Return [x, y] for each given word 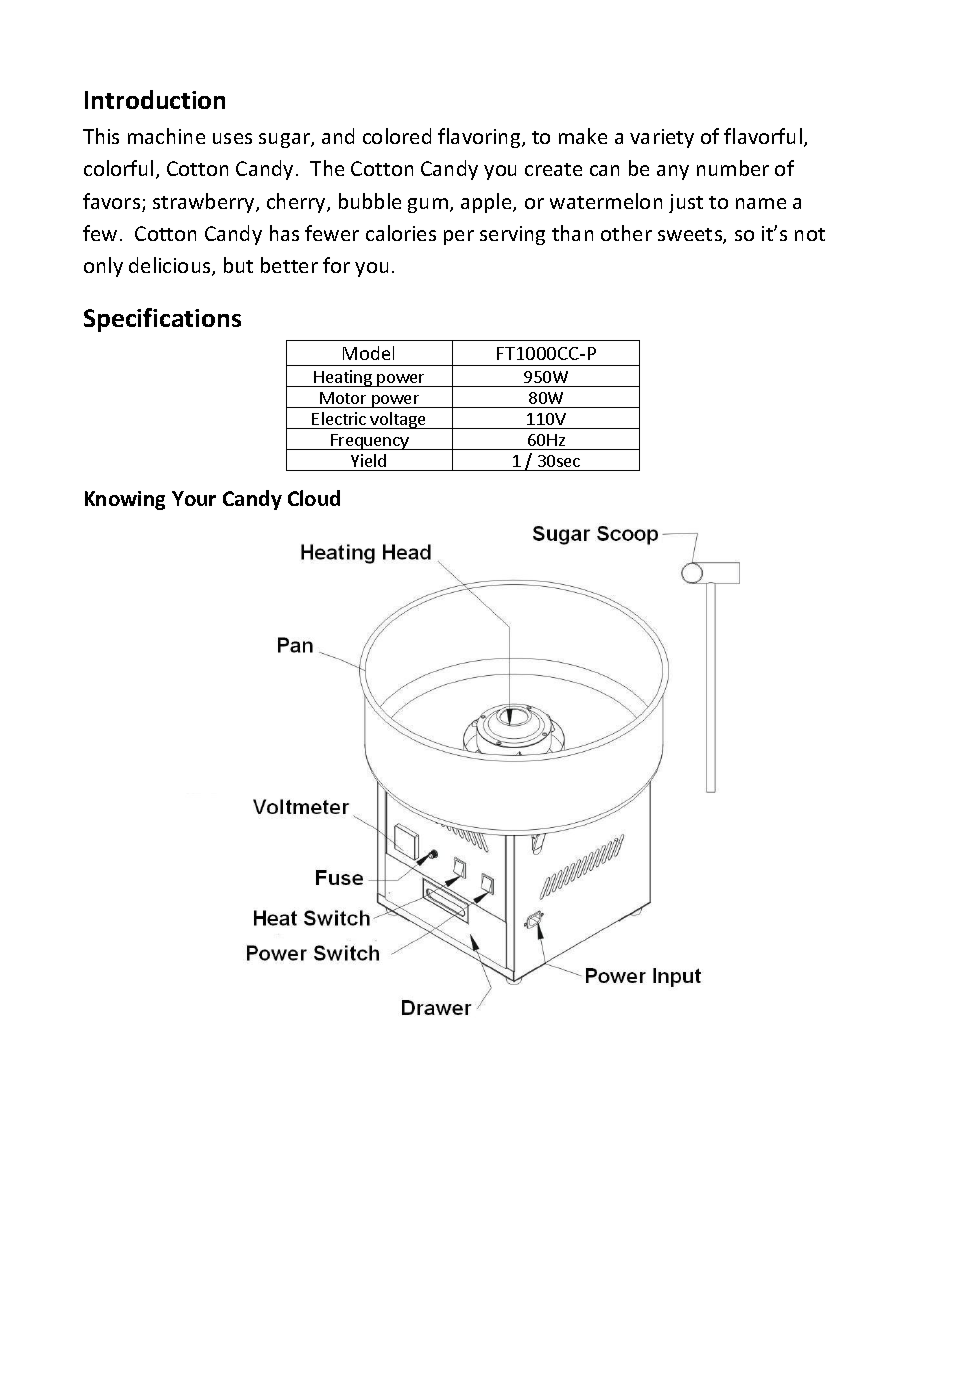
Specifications [162, 320]
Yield [368, 460]
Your [194, 498]
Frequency [370, 442]
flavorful [763, 136]
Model [368, 353]
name [761, 203]
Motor [343, 398]
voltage [398, 420]
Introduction [155, 99]
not [810, 234]
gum [428, 205]
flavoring [480, 138]
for [336, 265]
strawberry [205, 203]
